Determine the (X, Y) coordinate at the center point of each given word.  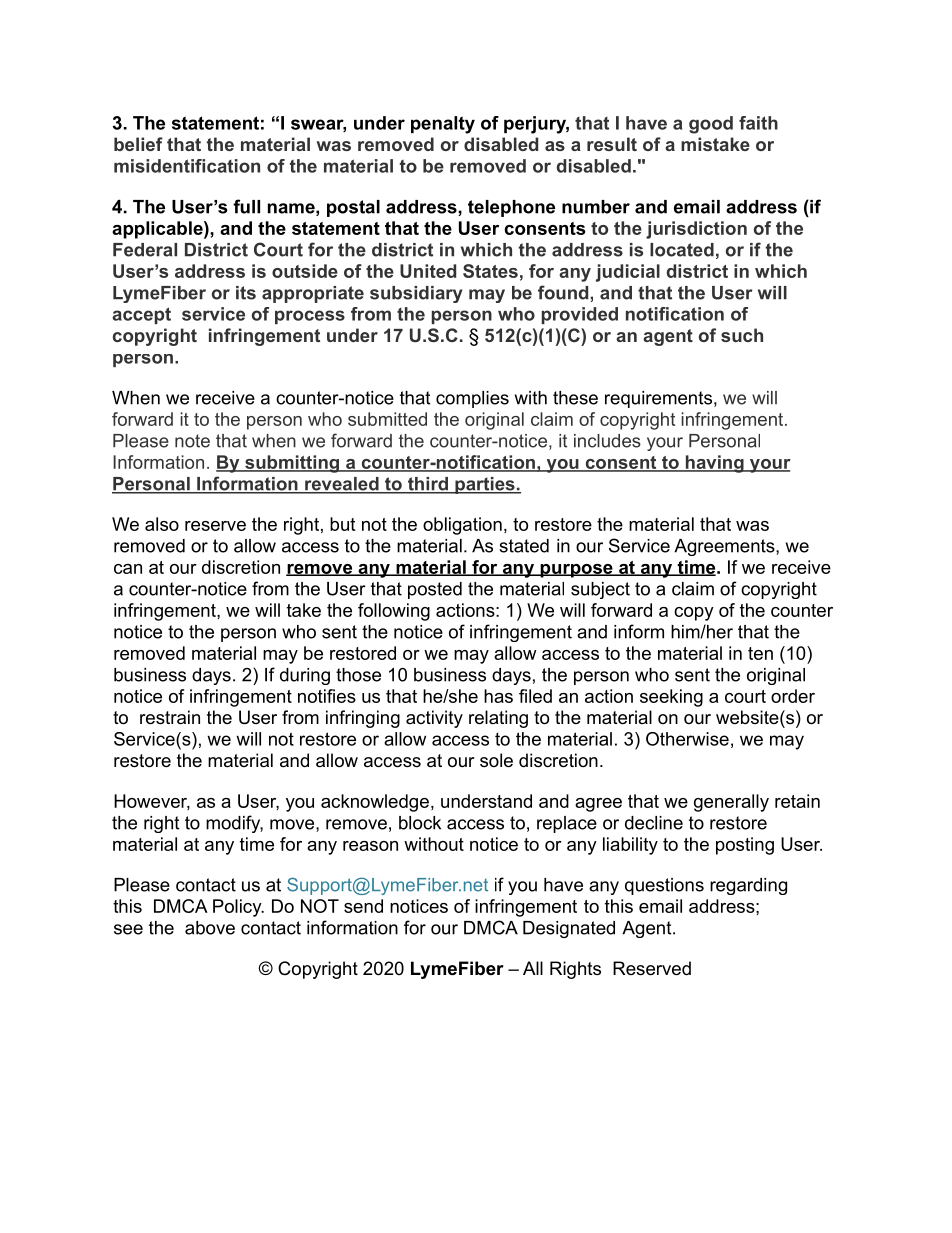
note (192, 441)
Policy (238, 908)
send (363, 906)
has (498, 696)
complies (472, 399)
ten (760, 653)
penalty (443, 125)
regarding (748, 886)
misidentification (187, 166)
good (711, 125)
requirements (658, 399)
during (305, 676)
